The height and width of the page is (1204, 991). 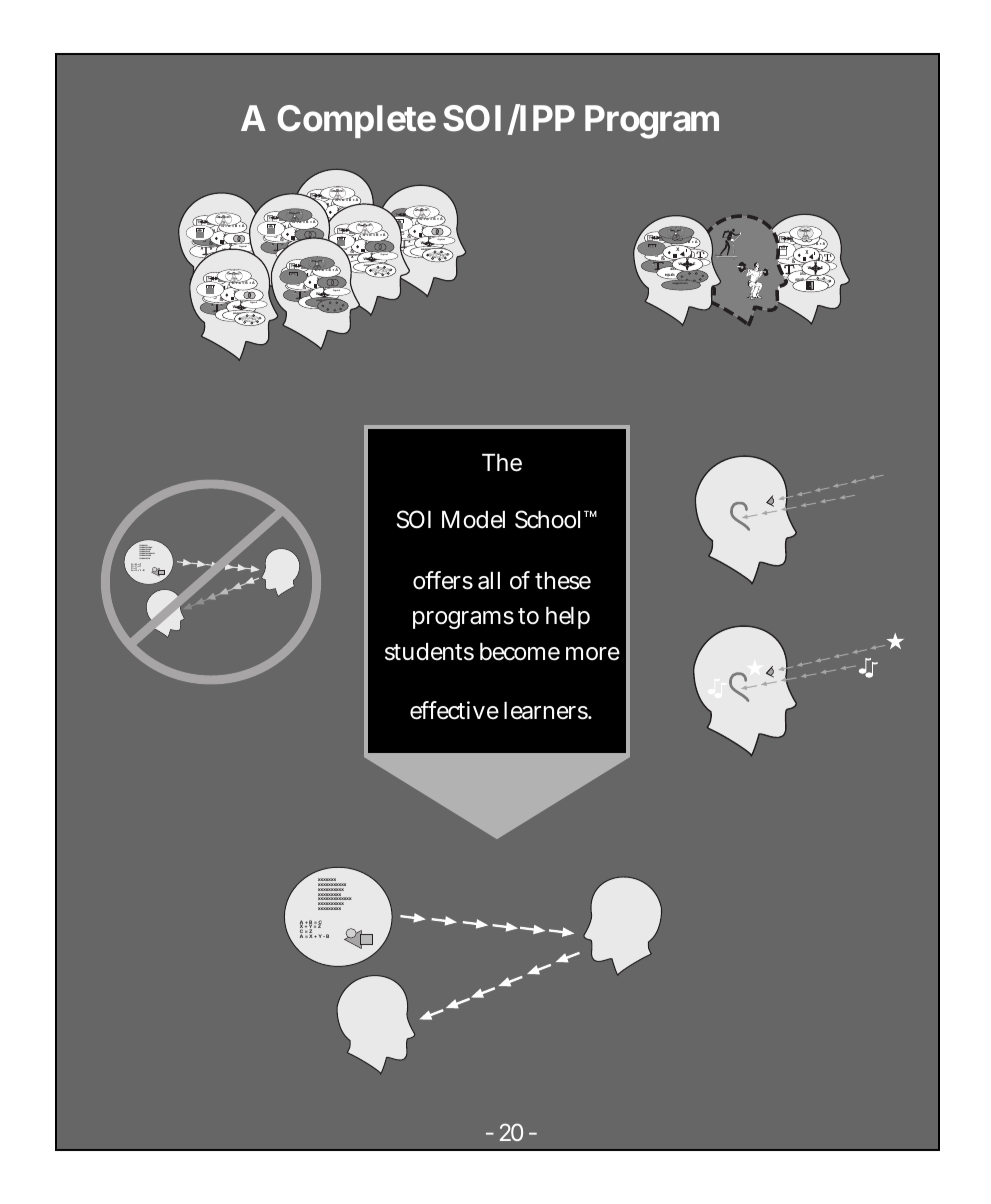 What do you see at coordinates (550, 519) in the page?
I see `School` at bounding box center [550, 519].
